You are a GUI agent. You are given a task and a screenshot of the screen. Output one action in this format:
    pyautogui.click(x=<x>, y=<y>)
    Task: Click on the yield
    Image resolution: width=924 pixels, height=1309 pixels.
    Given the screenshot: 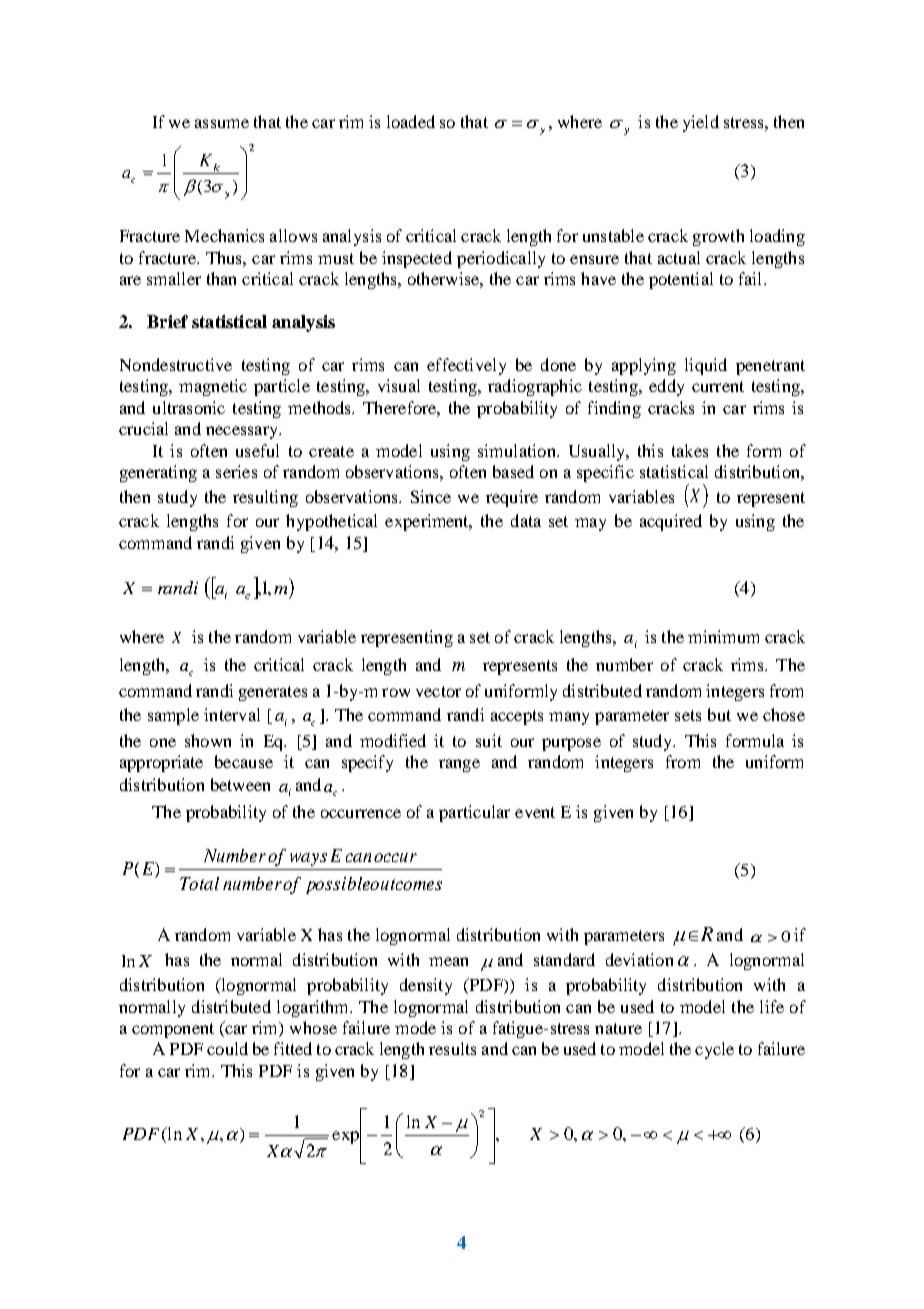 What is the action you would take?
    pyautogui.click(x=701, y=123)
